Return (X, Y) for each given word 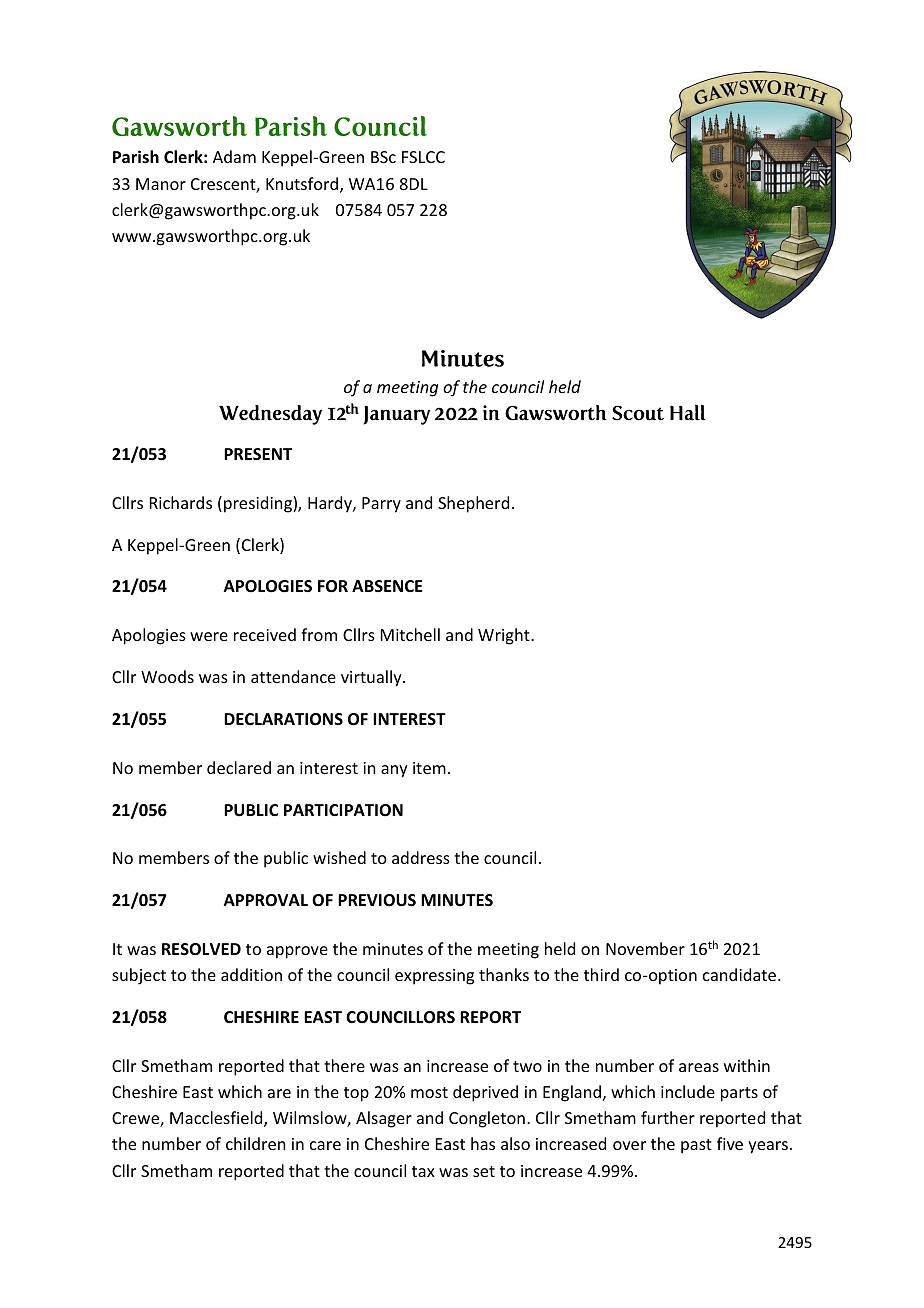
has (483, 1143)
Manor (161, 184)
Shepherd (473, 504)
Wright (505, 636)
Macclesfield (217, 1119)
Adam (234, 156)
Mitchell (410, 634)
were (209, 636)
